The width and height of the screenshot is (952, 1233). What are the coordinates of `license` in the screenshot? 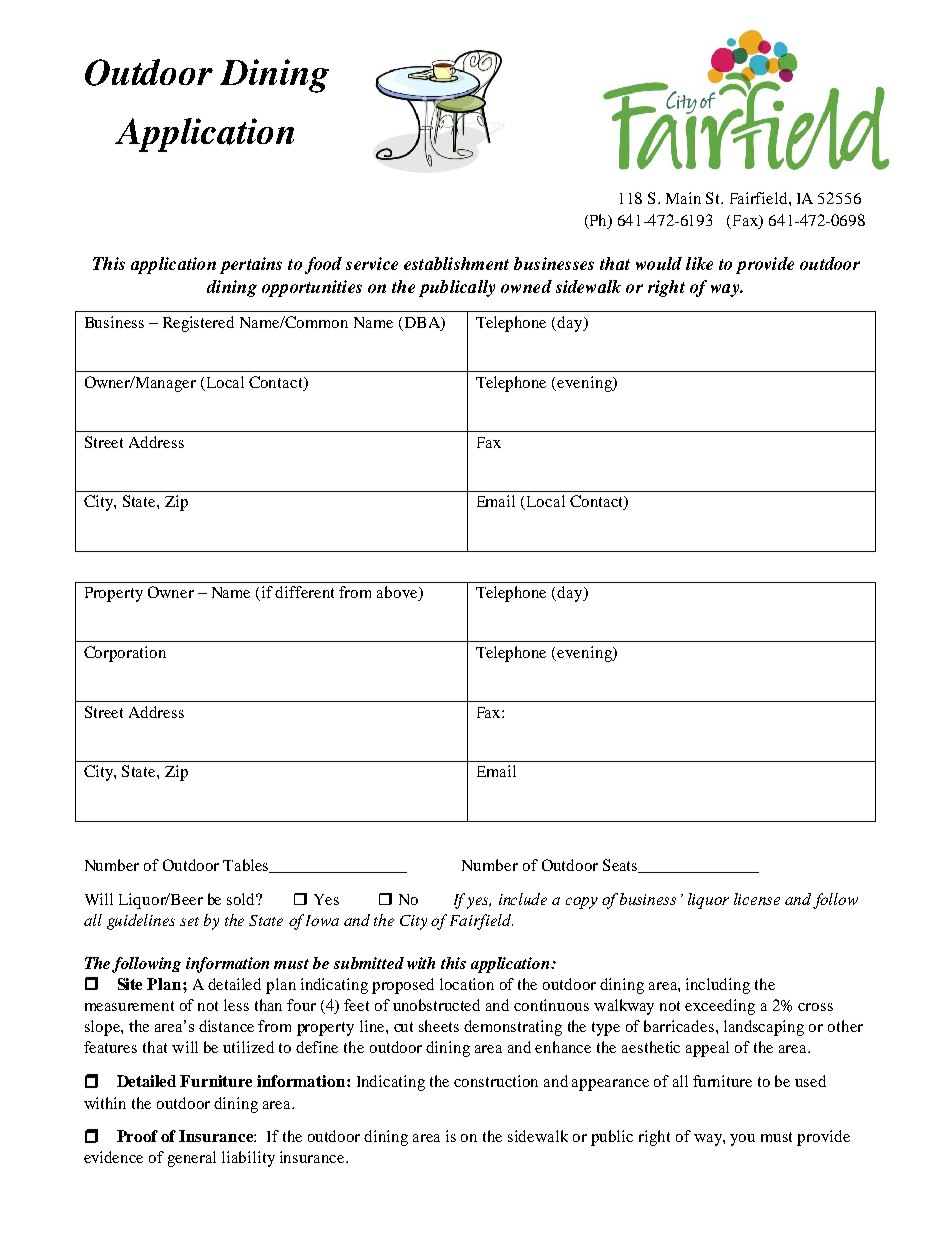 It's located at (757, 899).
